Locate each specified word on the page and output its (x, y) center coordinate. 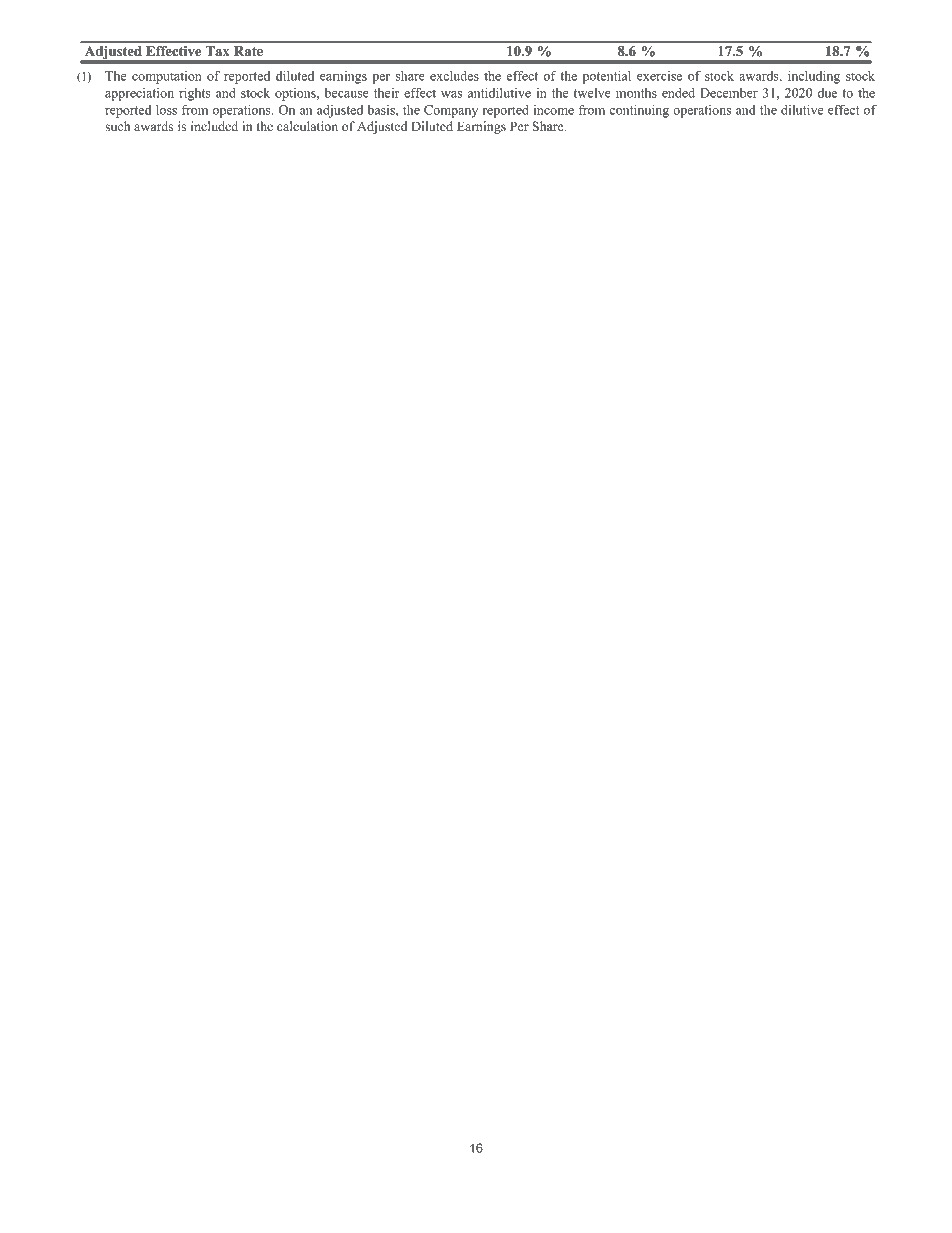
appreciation (139, 94)
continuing (639, 111)
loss (166, 110)
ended (678, 93)
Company (451, 111)
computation (167, 77)
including (814, 77)
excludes (454, 76)
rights (195, 94)
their (387, 93)
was (451, 94)
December (729, 93)
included (214, 126)
